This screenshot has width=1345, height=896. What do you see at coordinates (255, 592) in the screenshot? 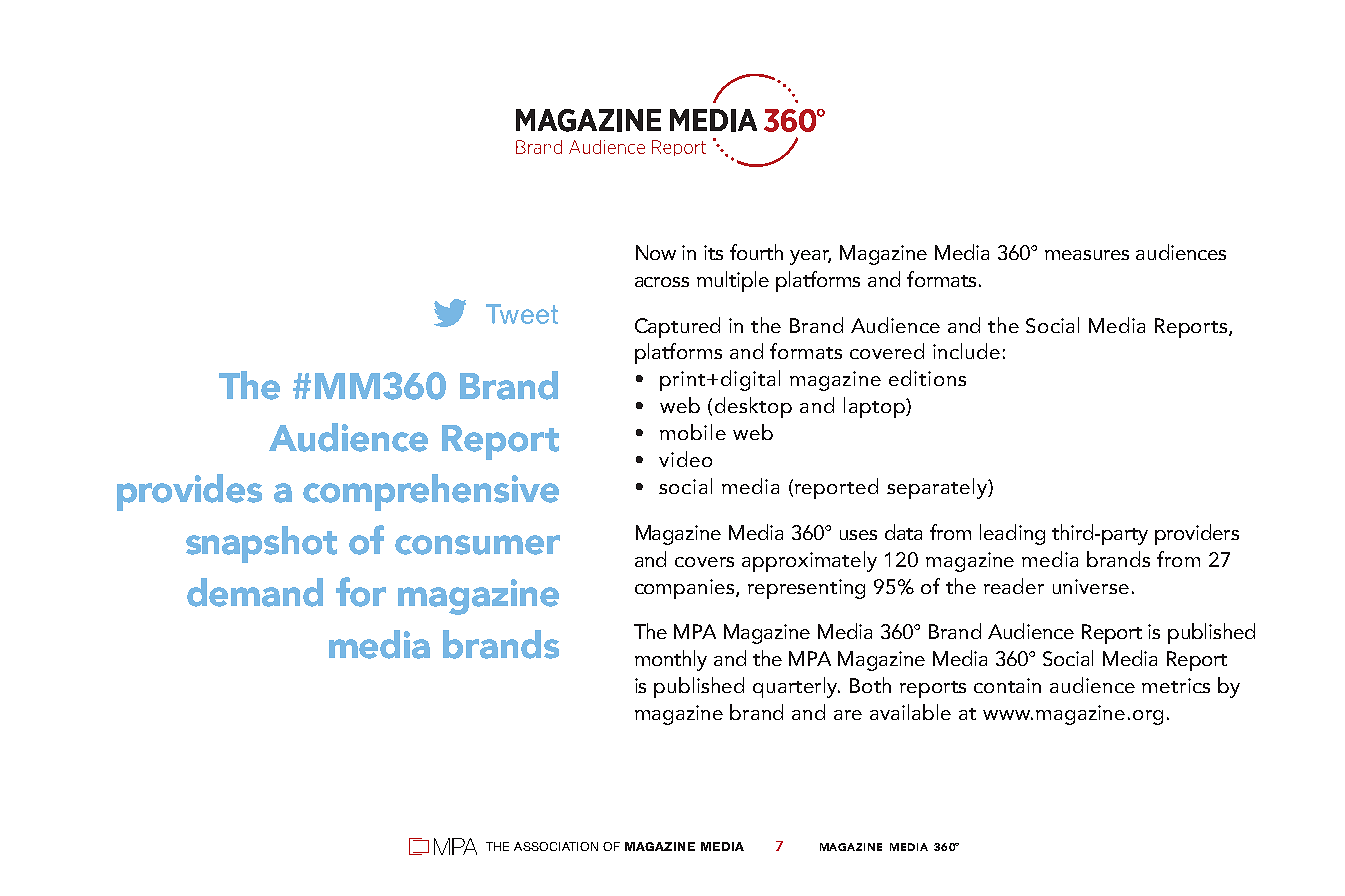
I see `demand` at bounding box center [255, 592].
